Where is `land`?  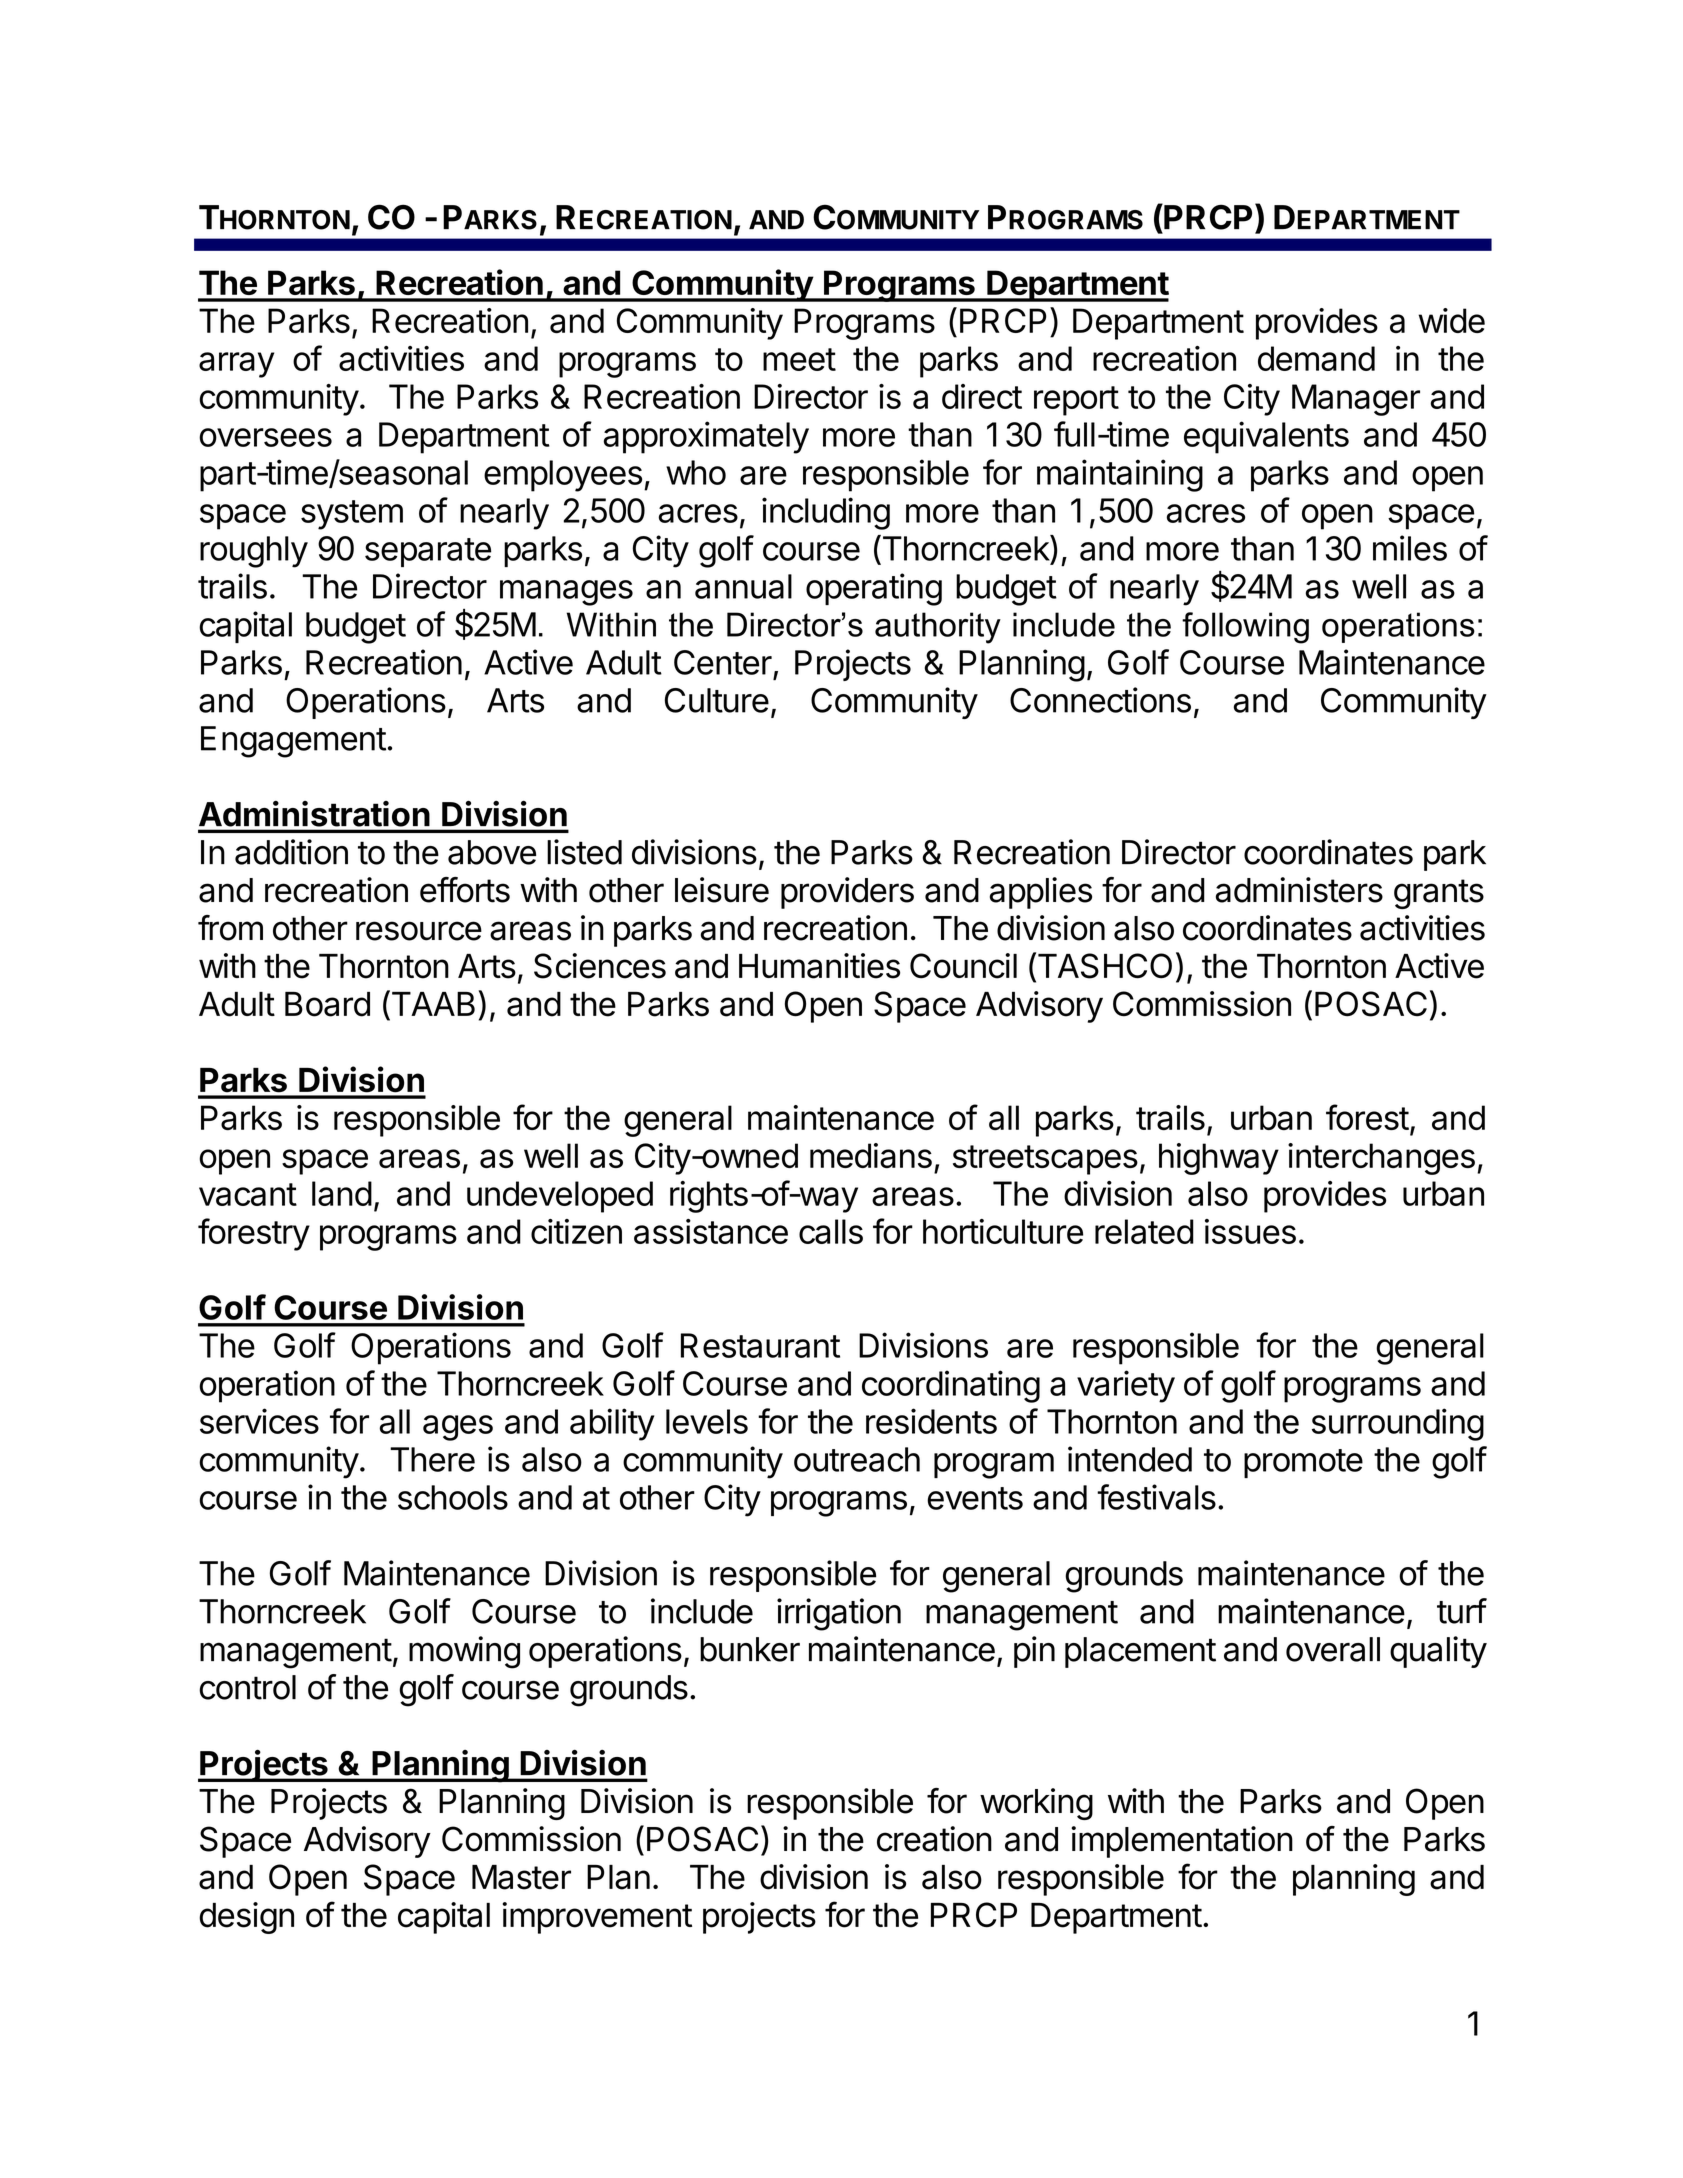 land is located at coordinates (342, 1193).
